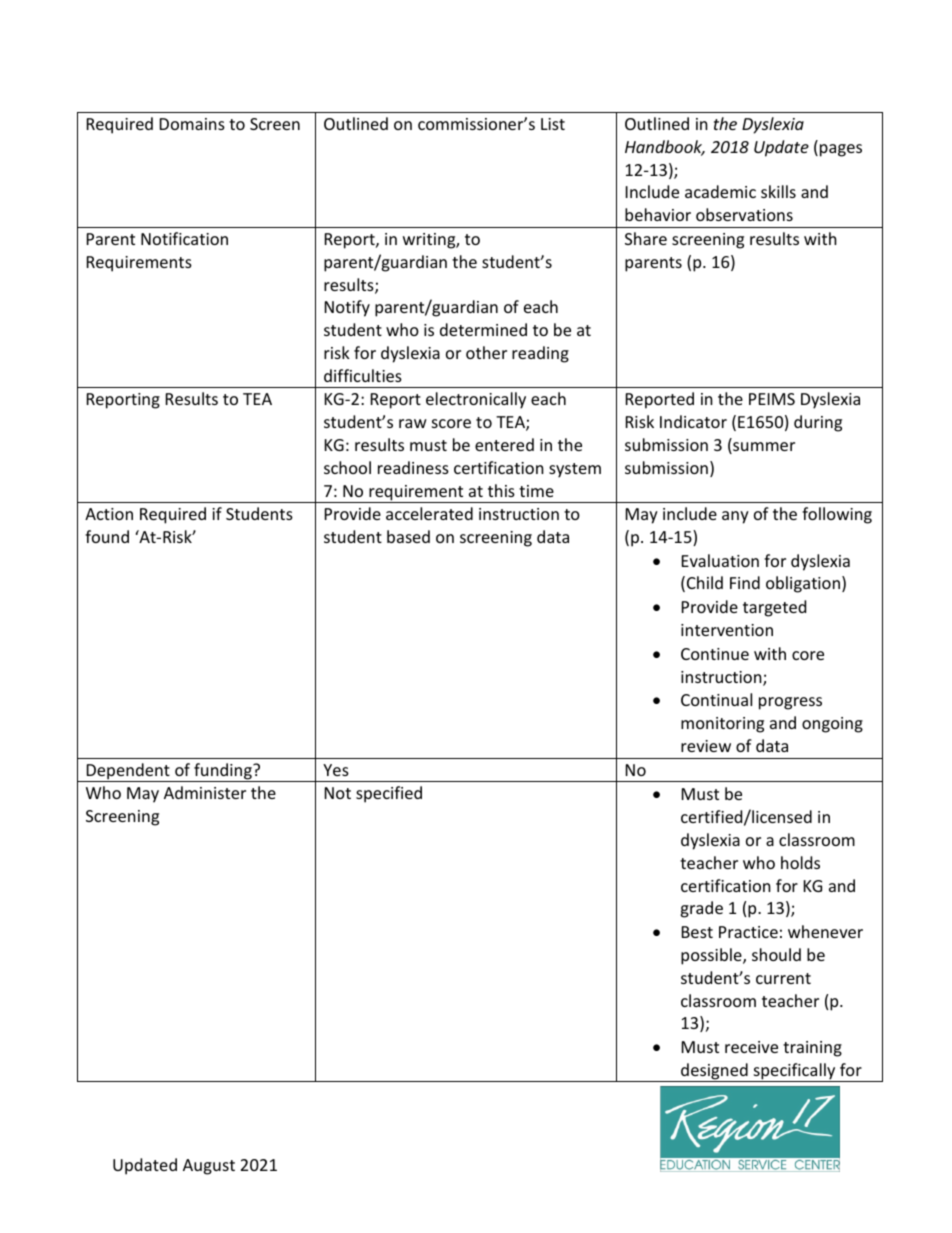 Image resolution: width=952 pixels, height=1233 pixels. What do you see at coordinates (553, 124) in the screenshot?
I see `List` at bounding box center [553, 124].
